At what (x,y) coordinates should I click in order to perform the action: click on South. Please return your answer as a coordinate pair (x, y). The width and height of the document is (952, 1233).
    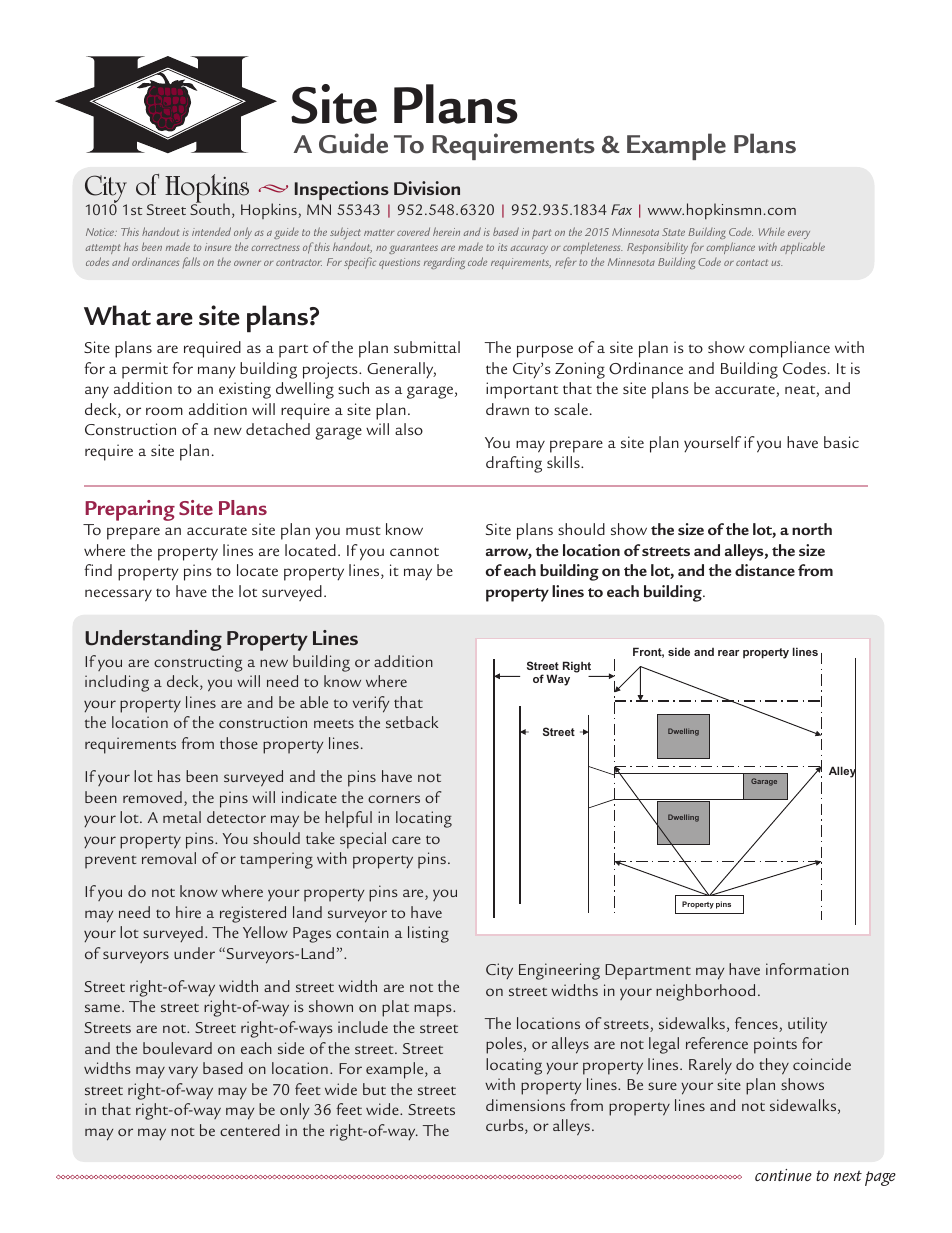
    Looking at the image, I should click on (210, 208).
